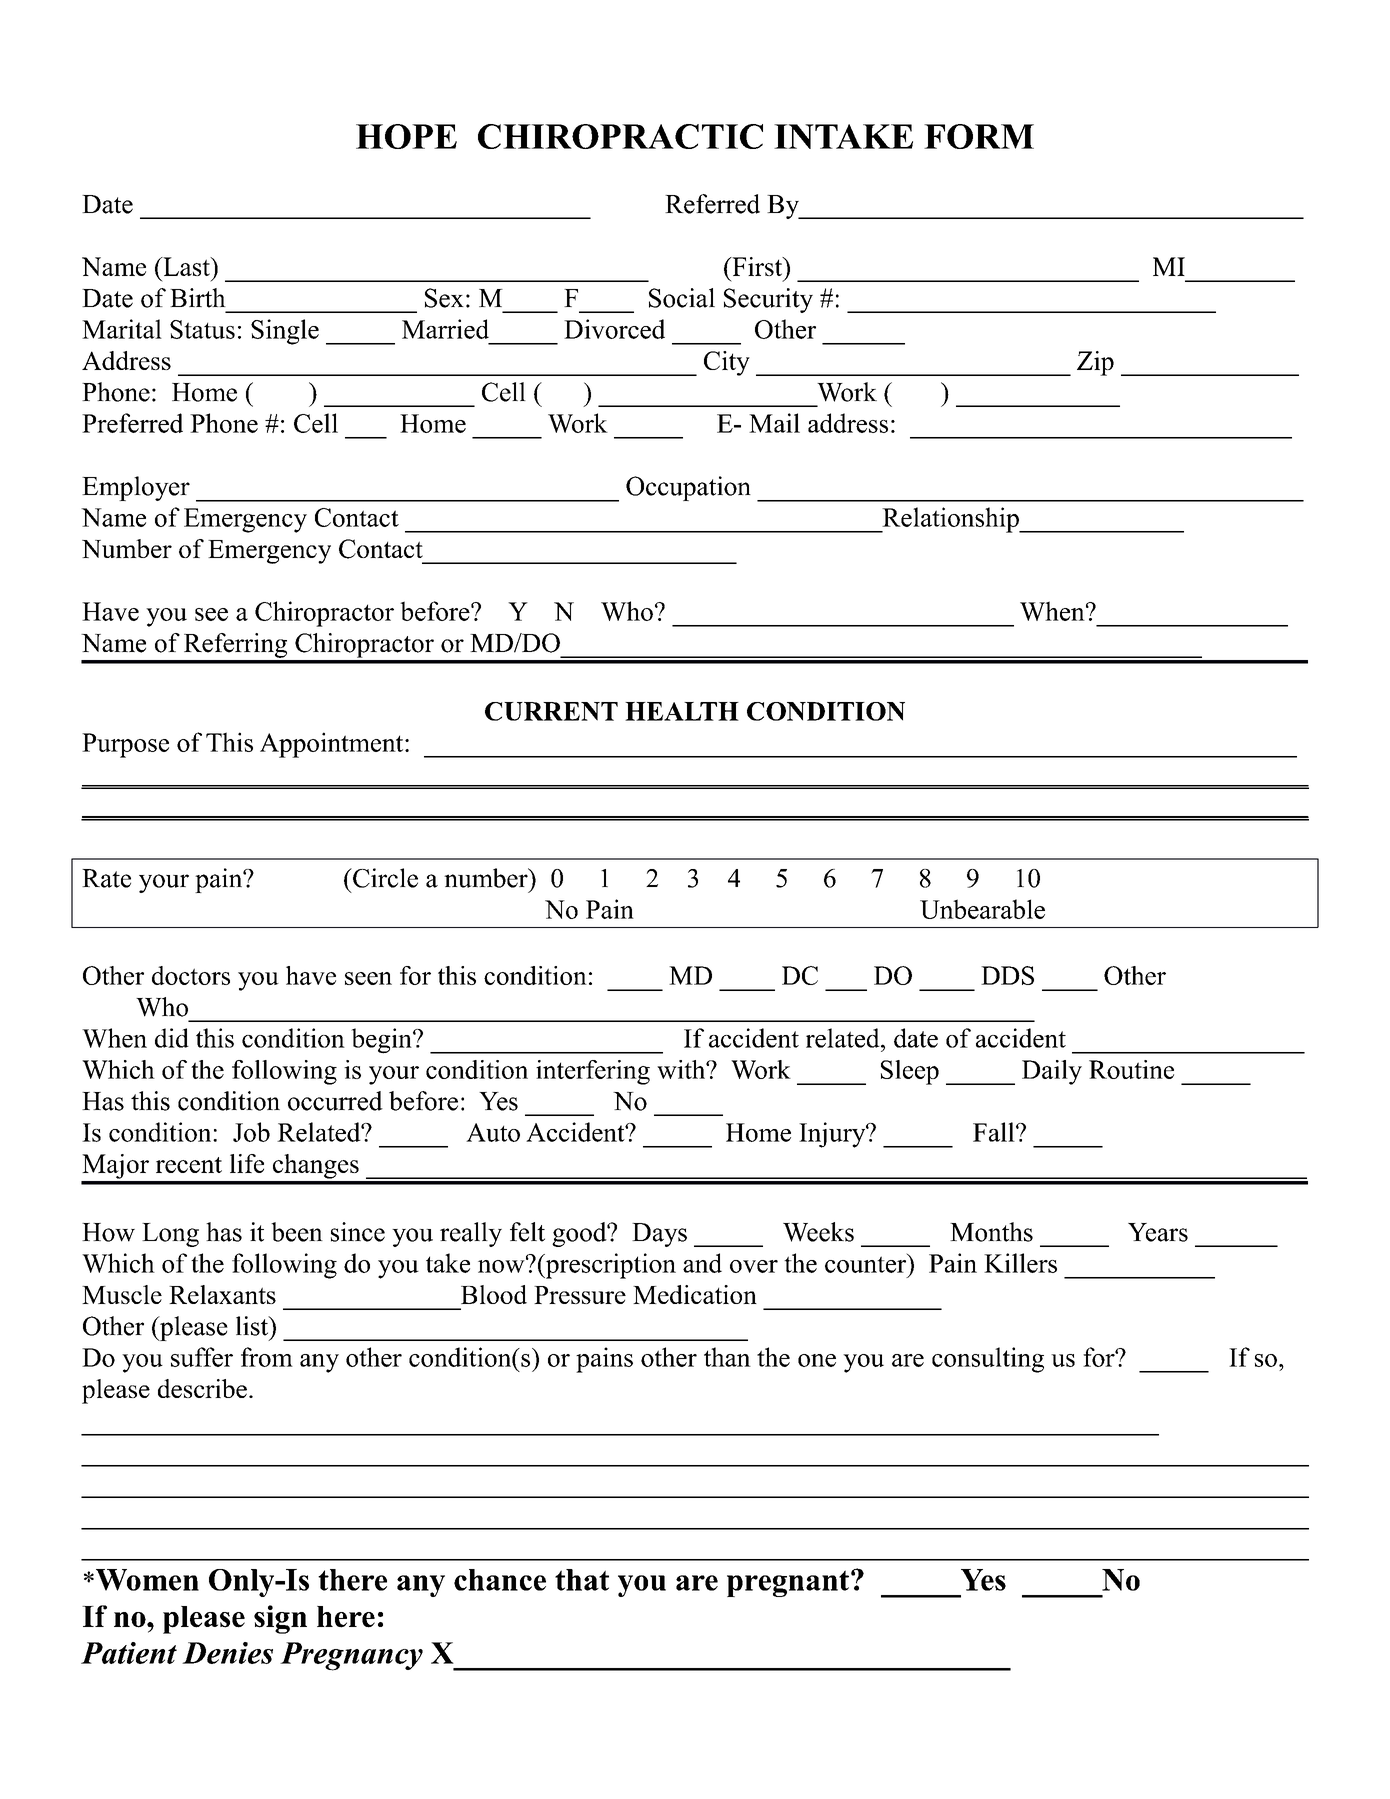 The height and width of the page is (1799, 1390). I want to click on CHIROPRACTIC, so click(620, 136).
